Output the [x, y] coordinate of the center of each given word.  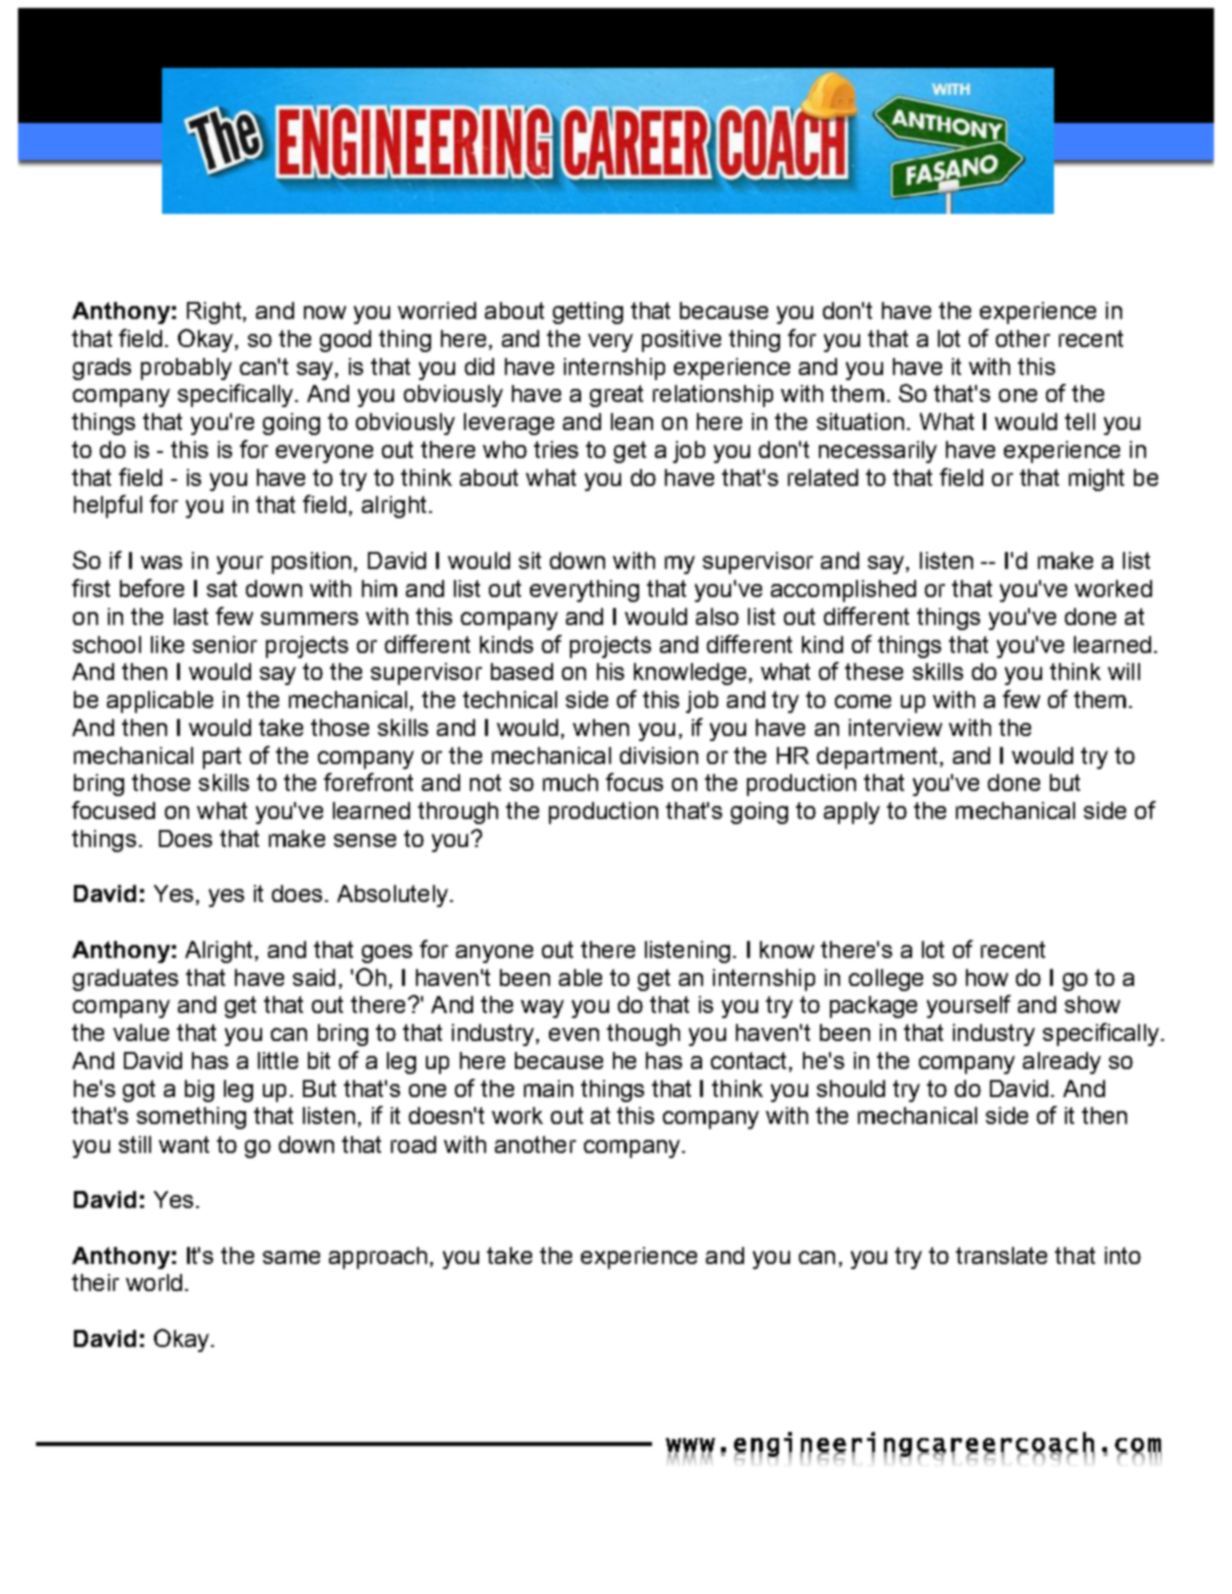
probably [186, 369]
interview [895, 727]
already [1062, 1063]
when [601, 727]
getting [588, 313]
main [548, 1088]
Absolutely [392, 896]
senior [225, 644]
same [291, 1257]
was [161, 562]
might [1096, 480]
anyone [494, 954]
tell [1080, 421]
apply [852, 813]
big [199, 1091]
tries [556, 449]
